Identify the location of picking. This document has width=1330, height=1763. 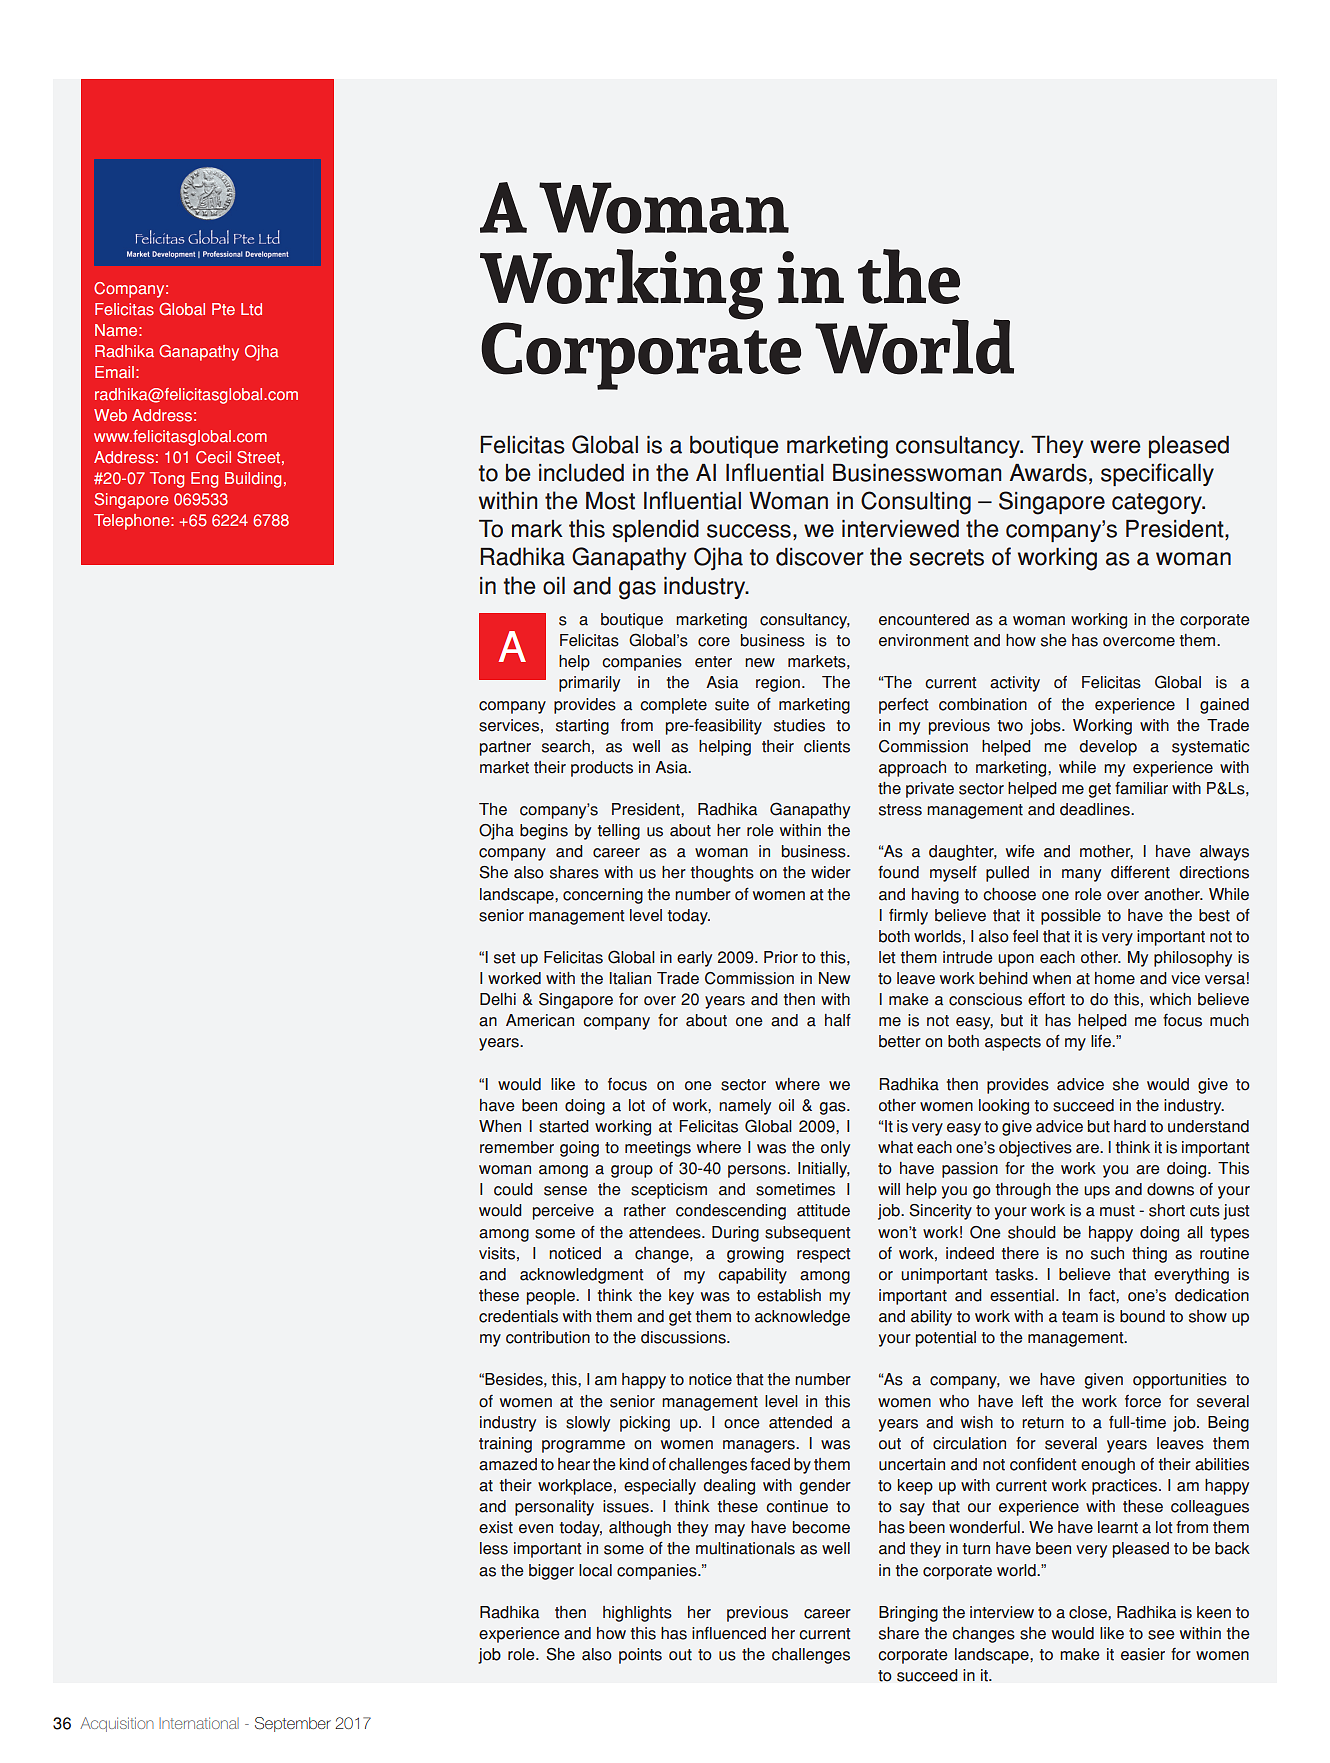
(645, 1424).
